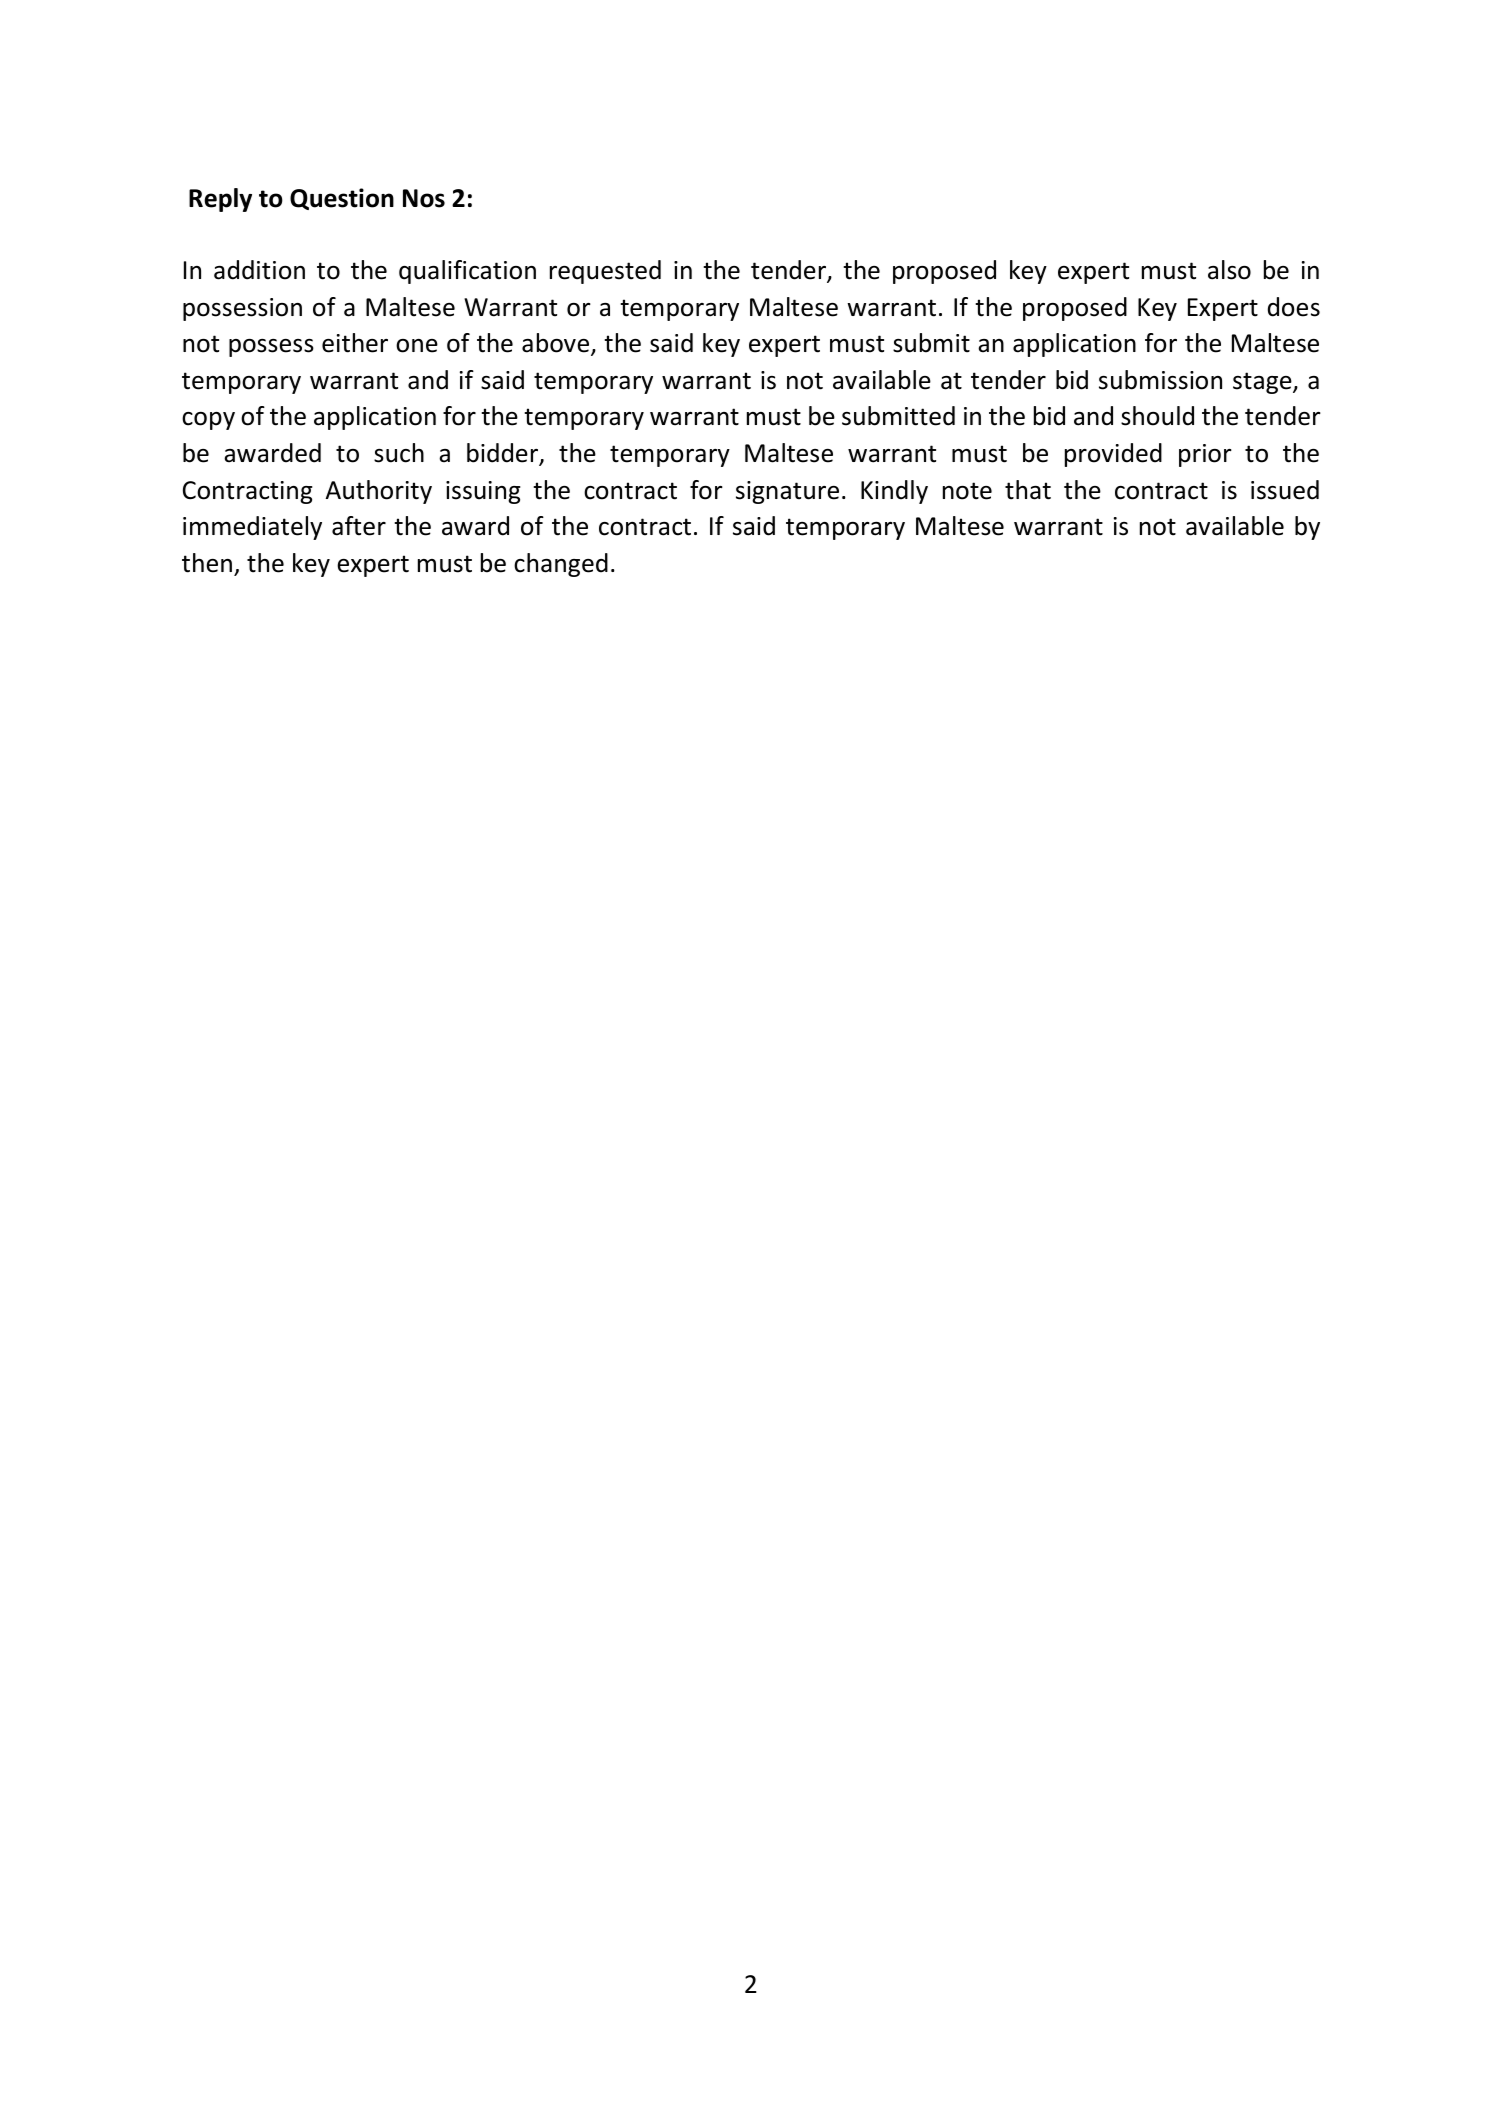 This document has height=2124, width=1502. I want to click on does, so click(1294, 307).
